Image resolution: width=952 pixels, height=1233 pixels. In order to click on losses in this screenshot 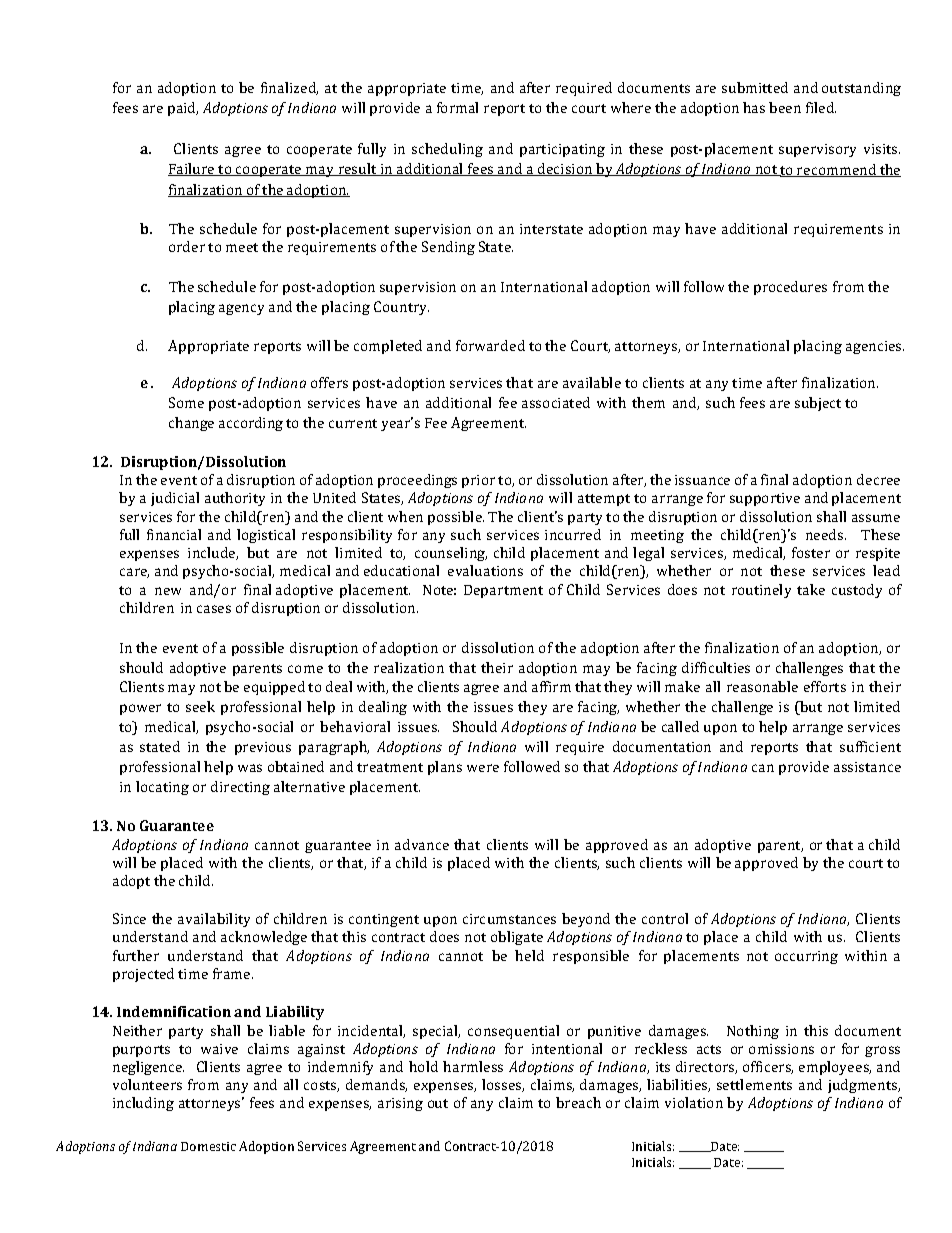, I will do `click(502, 1085)`.
